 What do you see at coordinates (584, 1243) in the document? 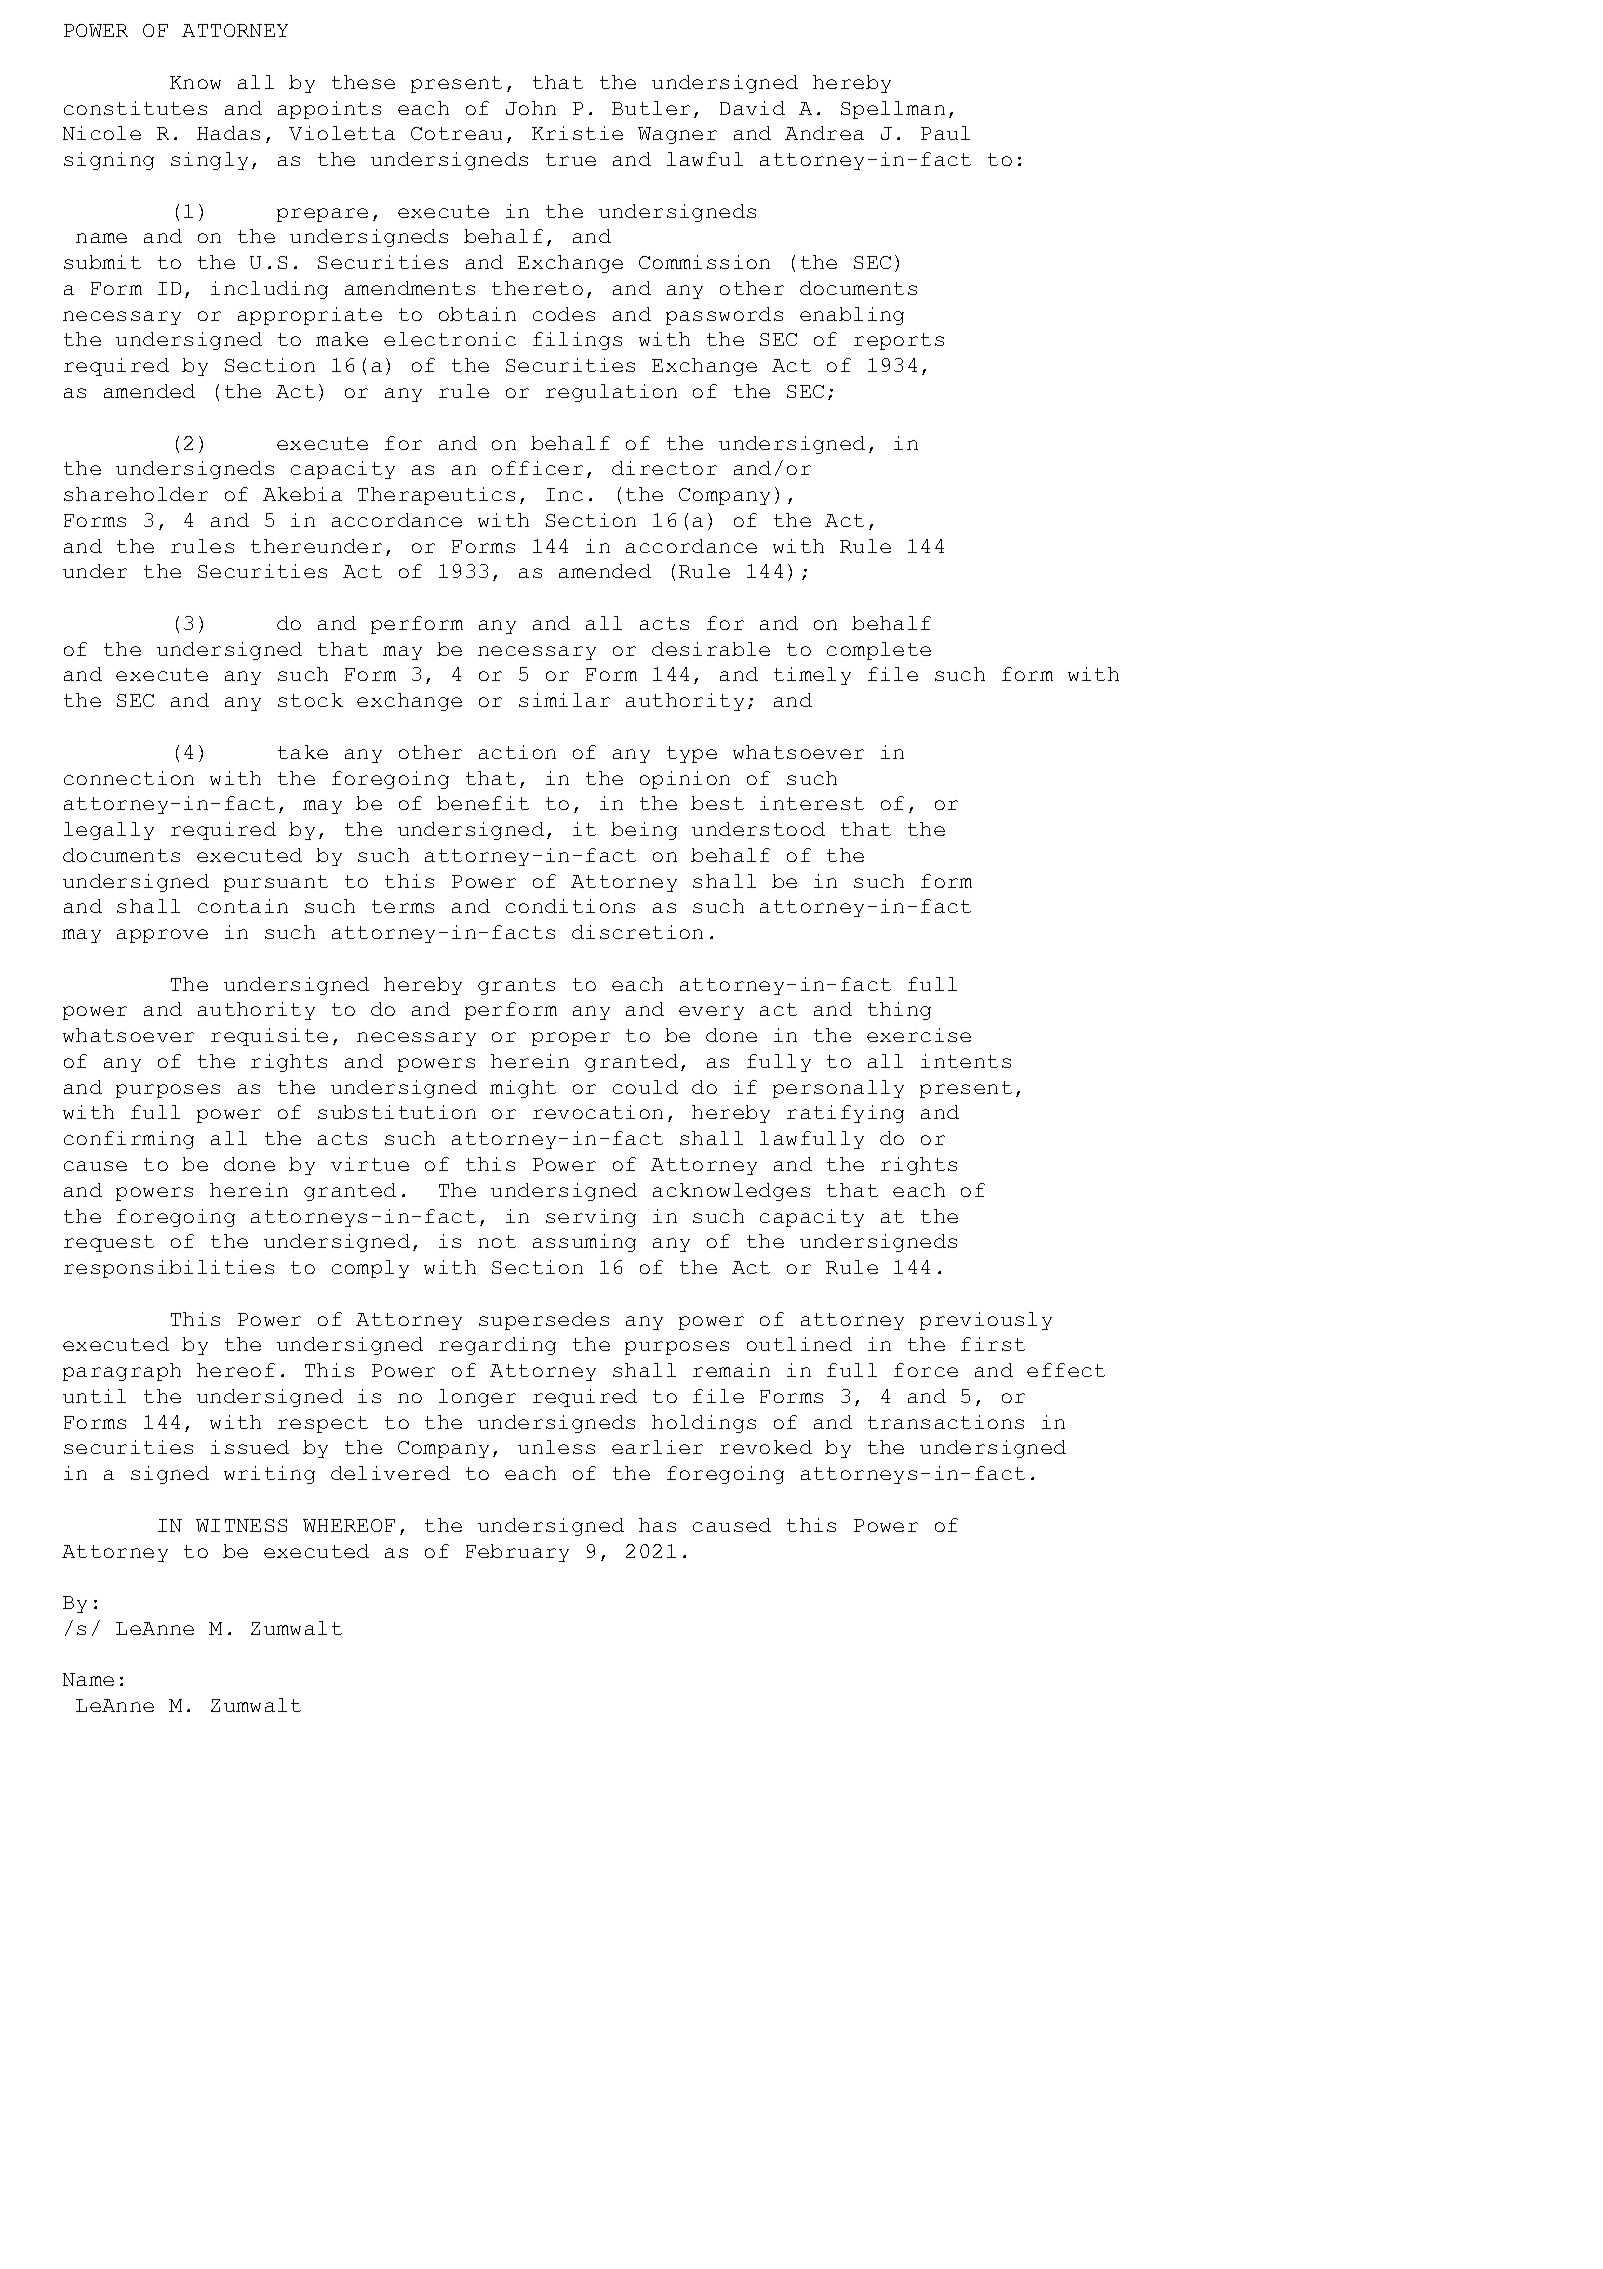
I see `assuming` at bounding box center [584, 1243].
